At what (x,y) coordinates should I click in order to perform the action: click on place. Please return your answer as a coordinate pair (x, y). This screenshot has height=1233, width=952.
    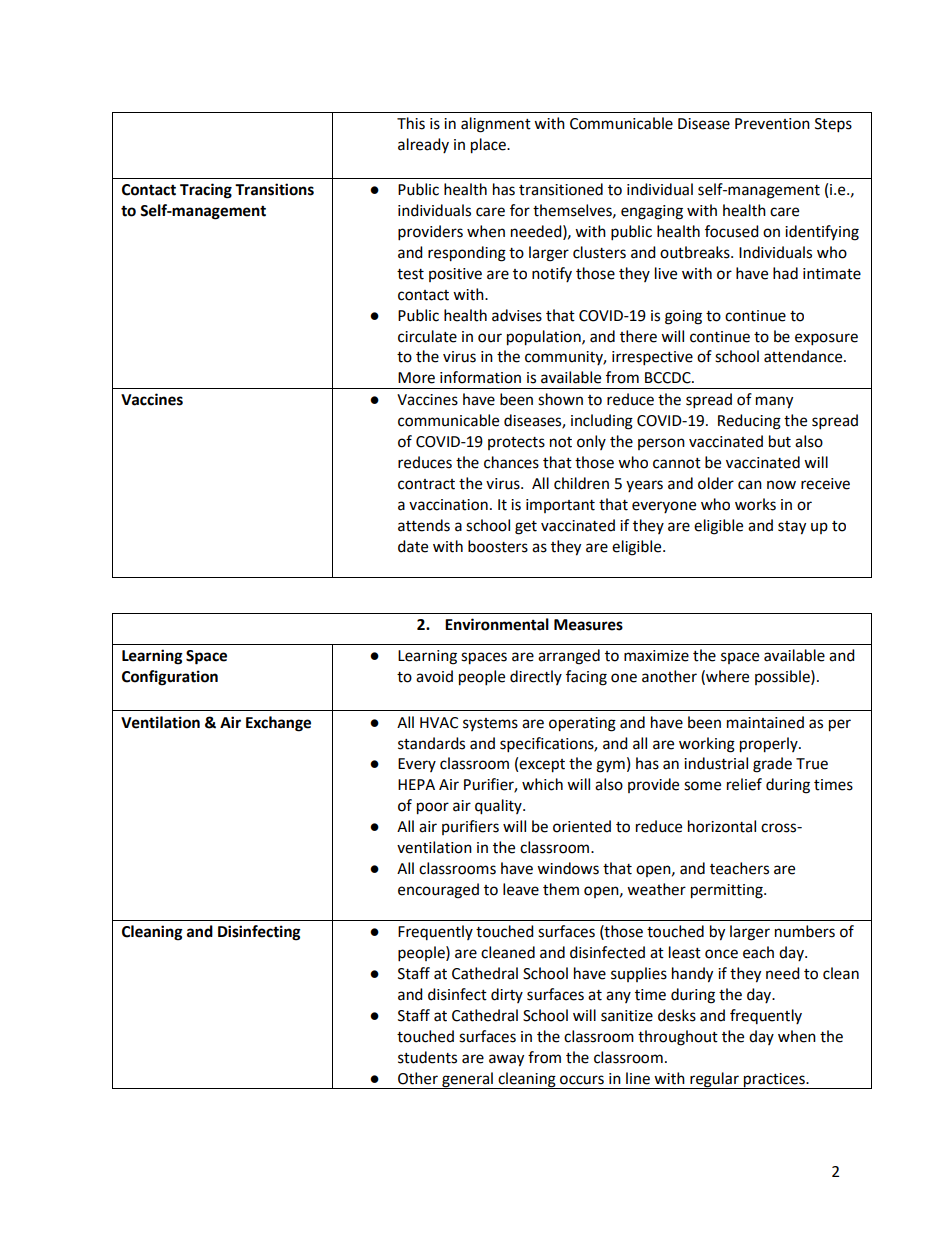
    Looking at the image, I should click on (489, 146).
